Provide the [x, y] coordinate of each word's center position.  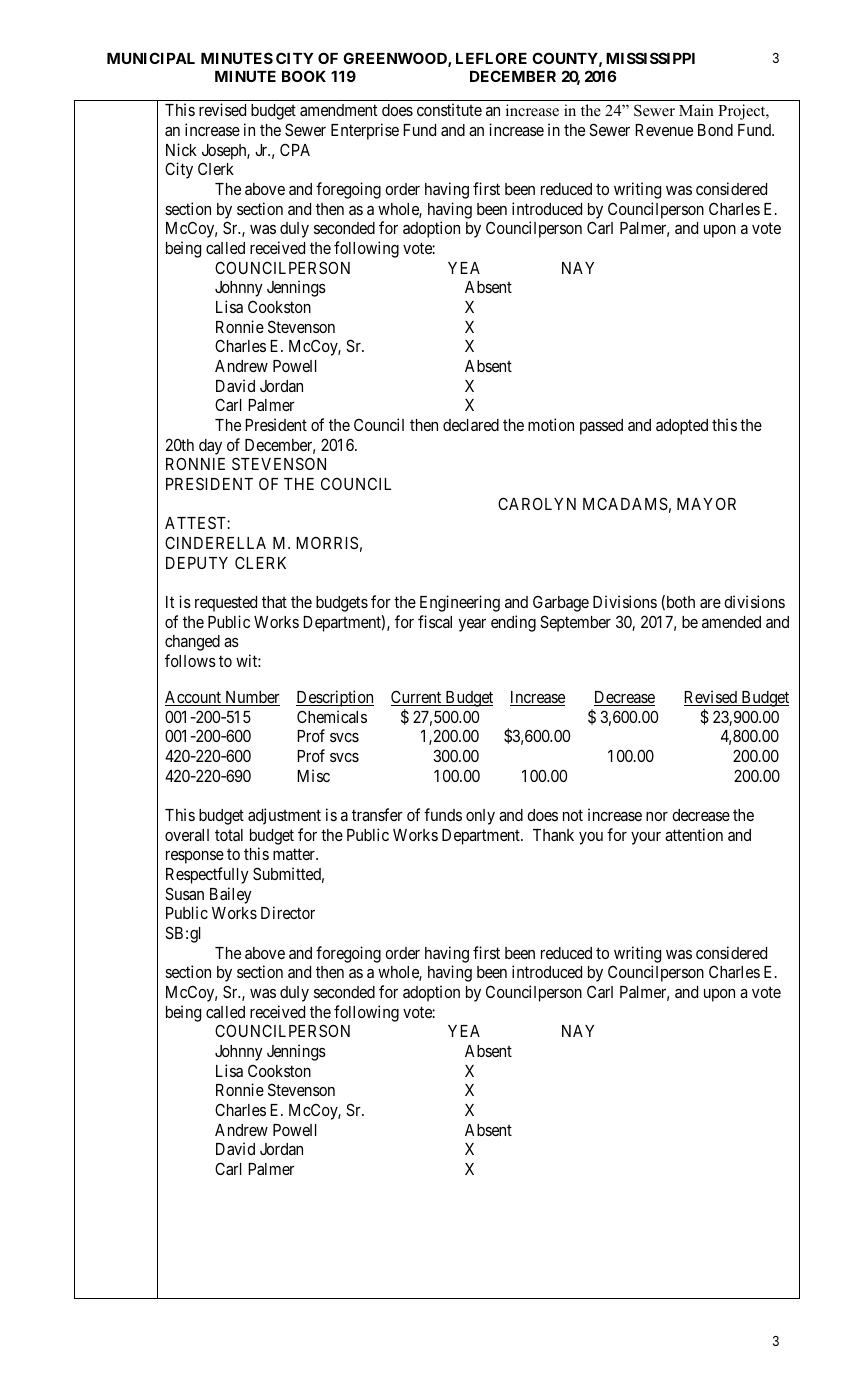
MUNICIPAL [151, 58]
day [210, 447]
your [646, 838]
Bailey [231, 895]
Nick [181, 149]
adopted [682, 427]
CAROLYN [537, 503]
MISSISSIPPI [650, 58]
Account [194, 698]
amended [731, 622]
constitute [449, 109]
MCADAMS [625, 503]
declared [471, 425]
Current [417, 698]
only [480, 817]
